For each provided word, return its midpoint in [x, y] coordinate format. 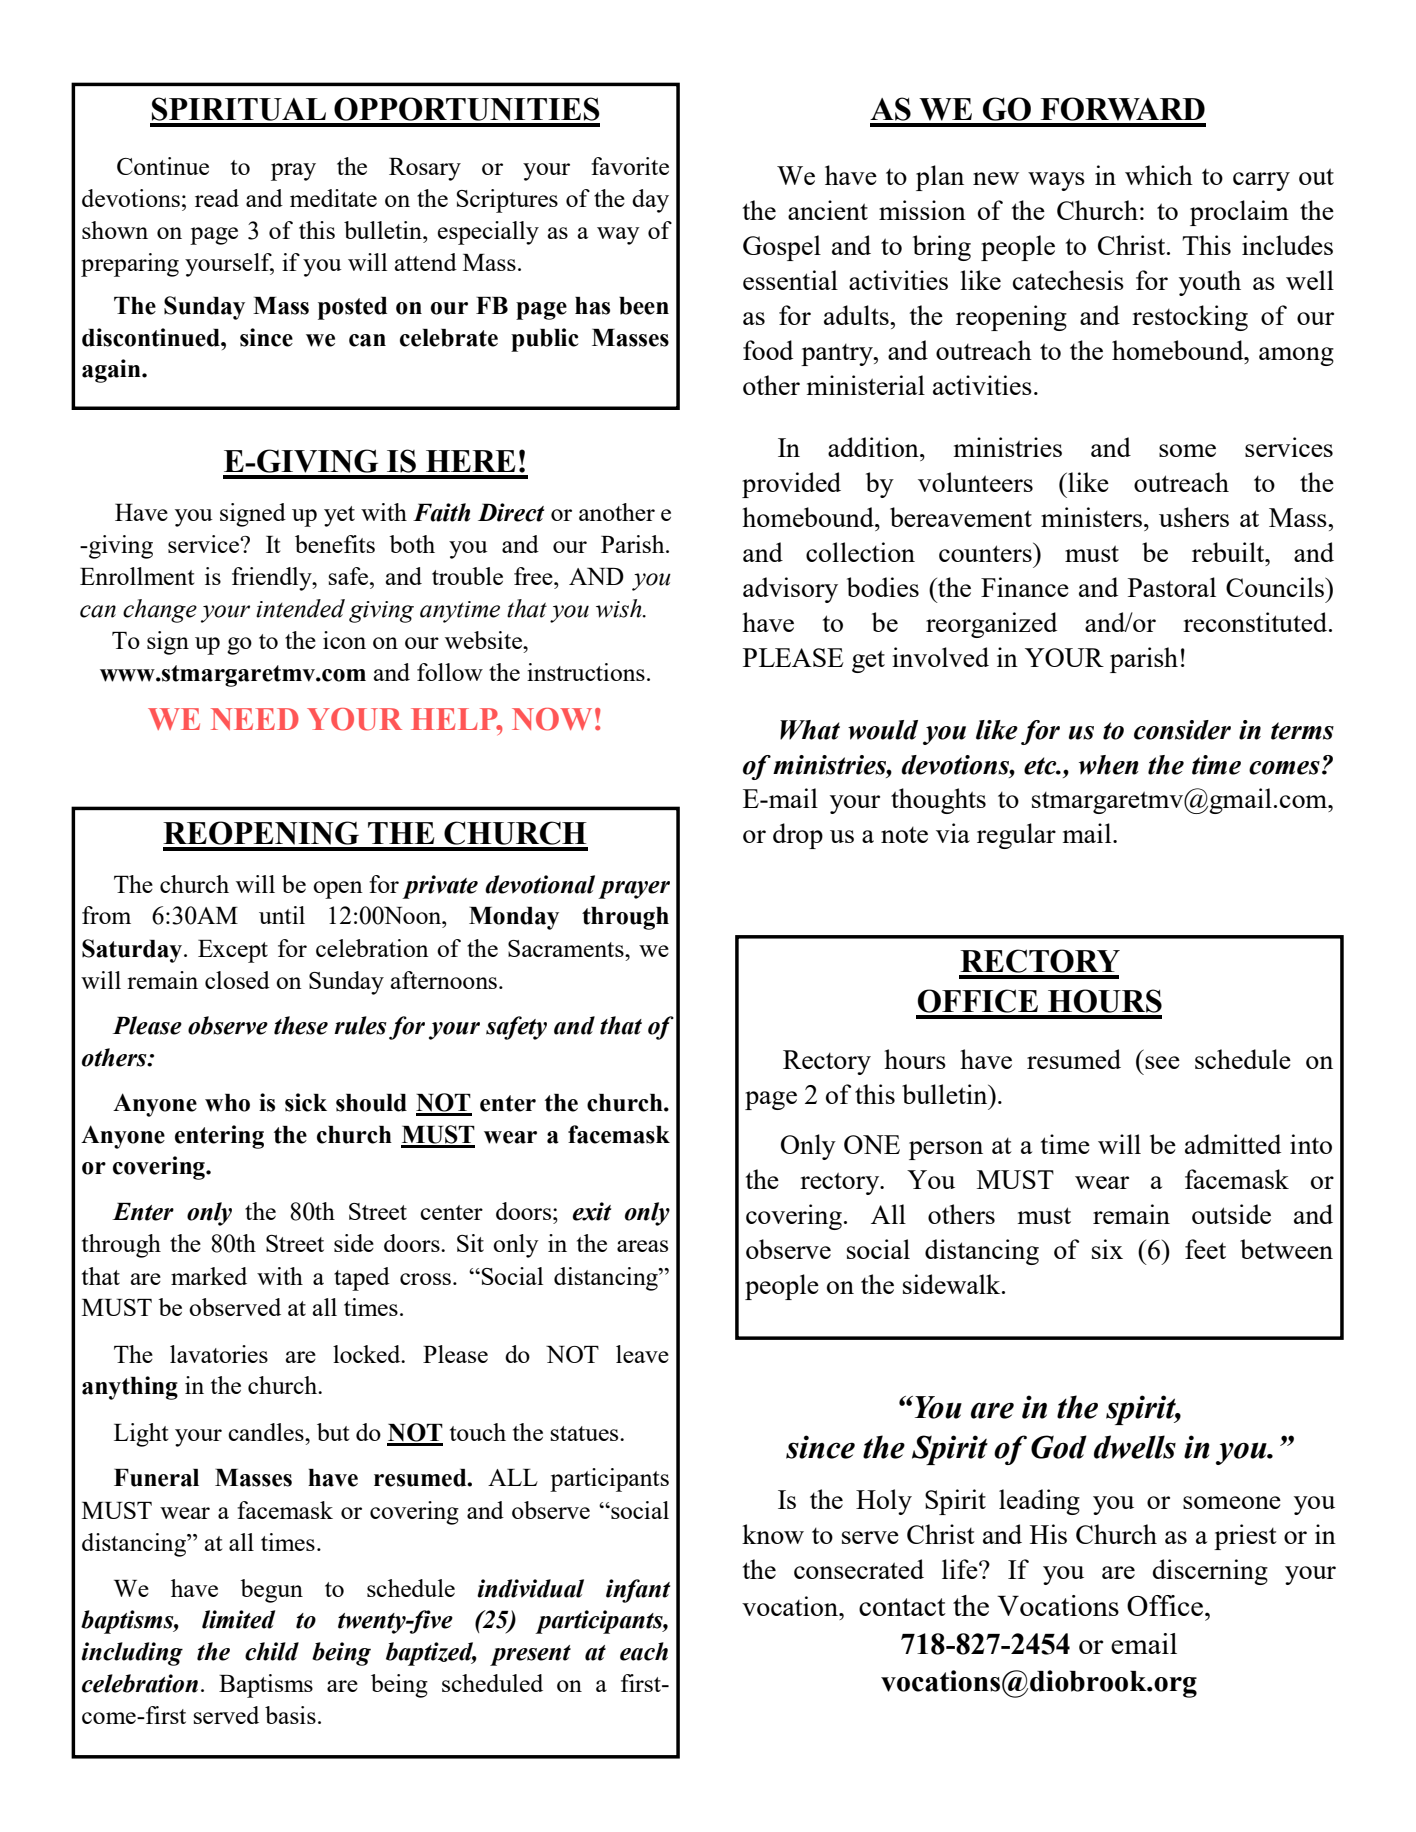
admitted [1233, 1144]
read [217, 198]
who [227, 1103]
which [1159, 175]
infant [638, 1591]
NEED [255, 719]
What [810, 730]
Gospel [782, 248]
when [1109, 765]
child [272, 1651]
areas [642, 1246]
